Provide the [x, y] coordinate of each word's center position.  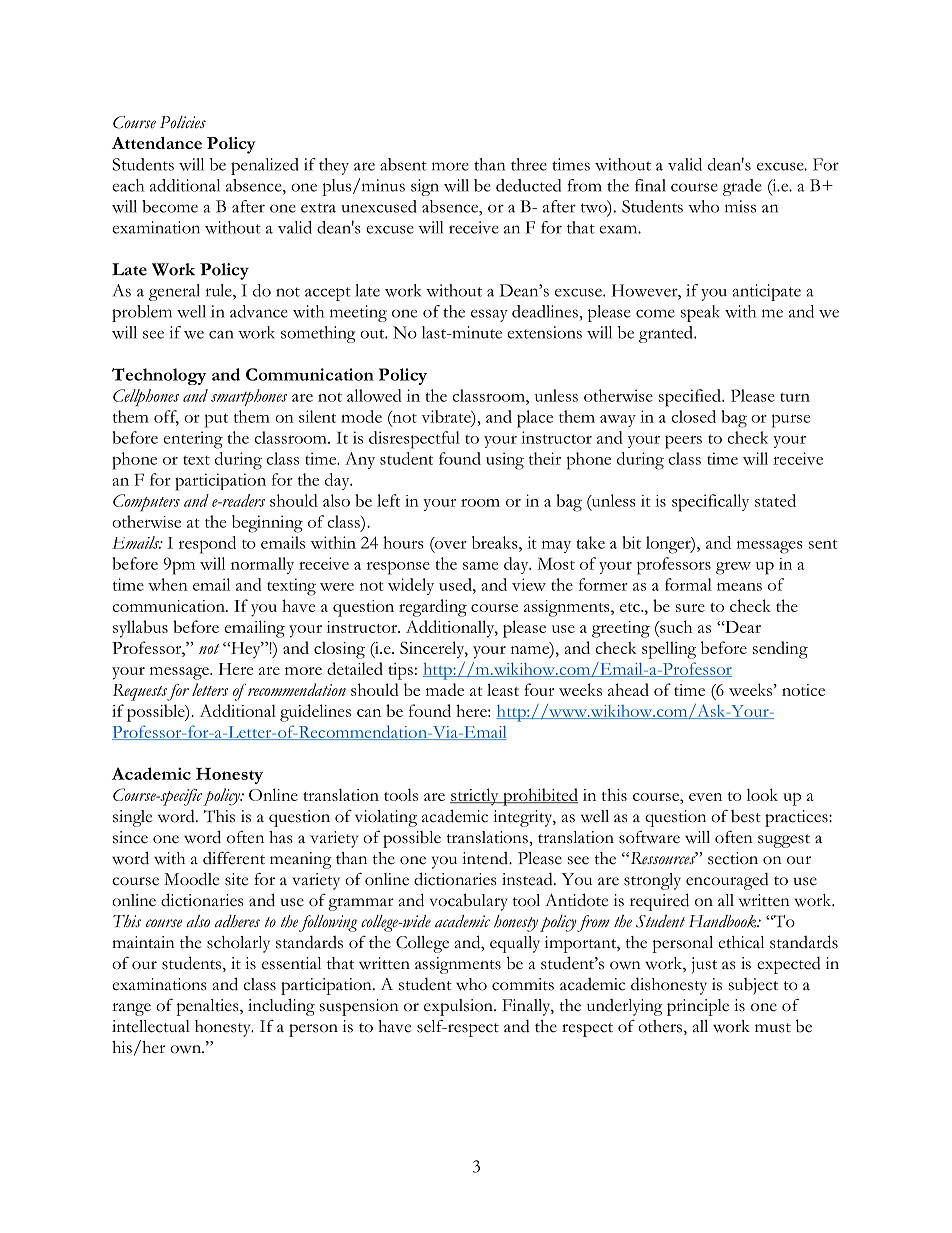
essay [489, 315]
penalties [208, 1007]
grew [733, 568]
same [480, 566]
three [529, 164]
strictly [475, 797]
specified [691, 398]
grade [742, 187]
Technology [159, 376]
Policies [183, 122]
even [705, 797]
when [168, 584]
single [132, 818]
